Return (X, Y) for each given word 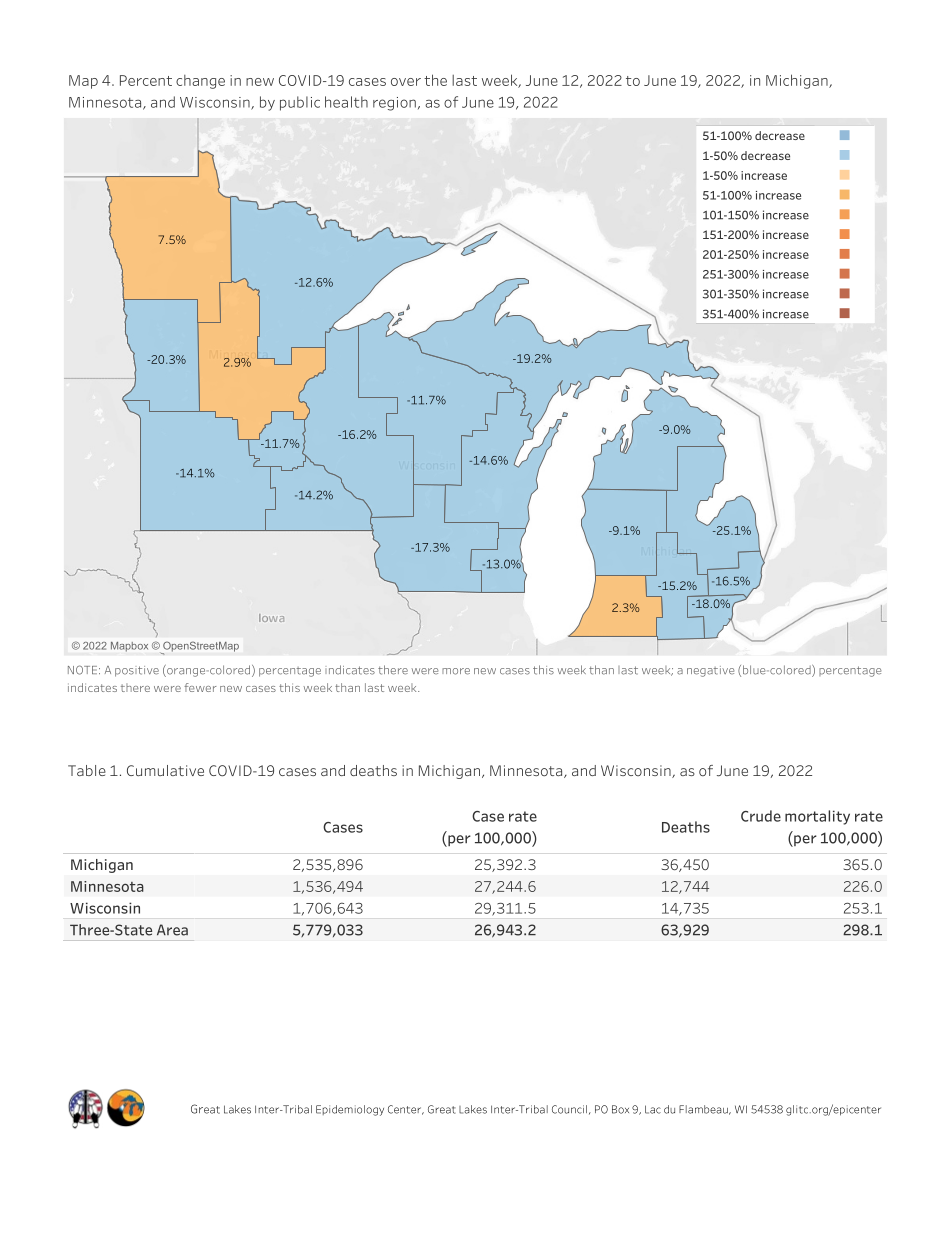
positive (137, 671)
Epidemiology (350, 1110)
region (394, 104)
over (406, 82)
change (200, 82)
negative (710, 671)
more (456, 671)
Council (569, 1109)
